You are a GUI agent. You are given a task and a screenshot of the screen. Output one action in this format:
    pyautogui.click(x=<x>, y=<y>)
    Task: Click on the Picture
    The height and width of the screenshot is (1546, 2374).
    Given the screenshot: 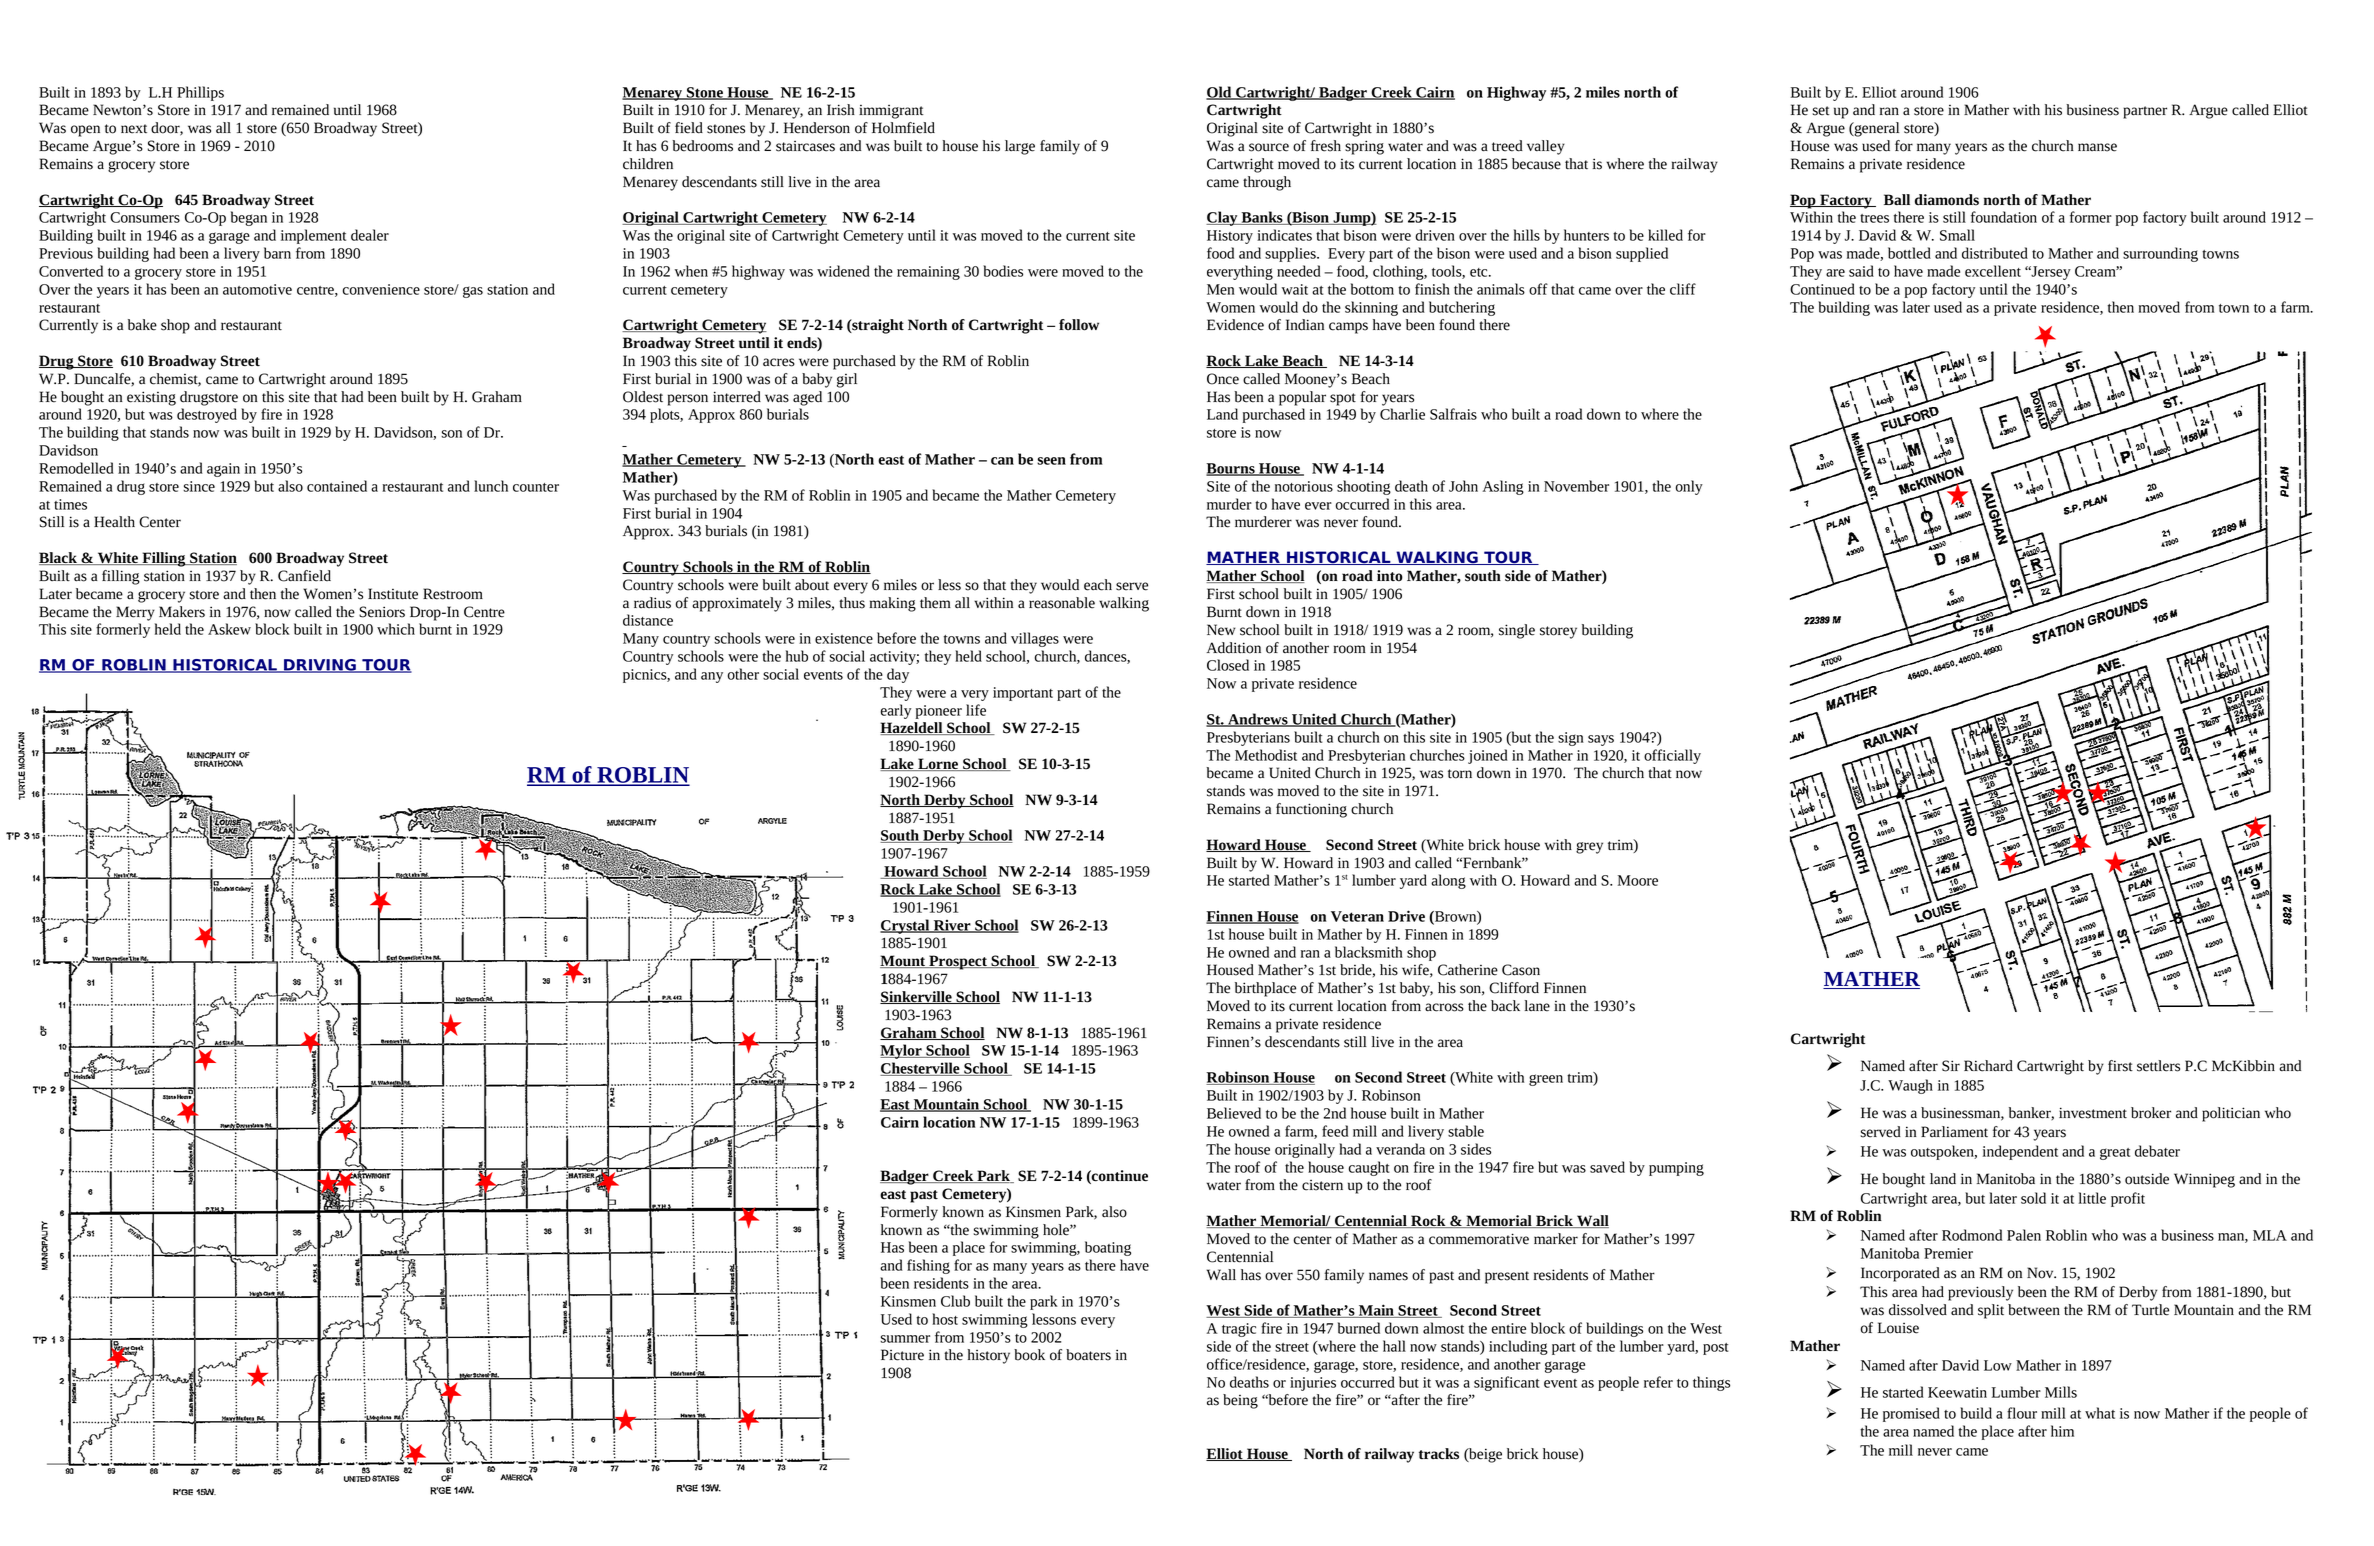 What is the action you would take?
    pyautogui.click(x=902, y=1355)
